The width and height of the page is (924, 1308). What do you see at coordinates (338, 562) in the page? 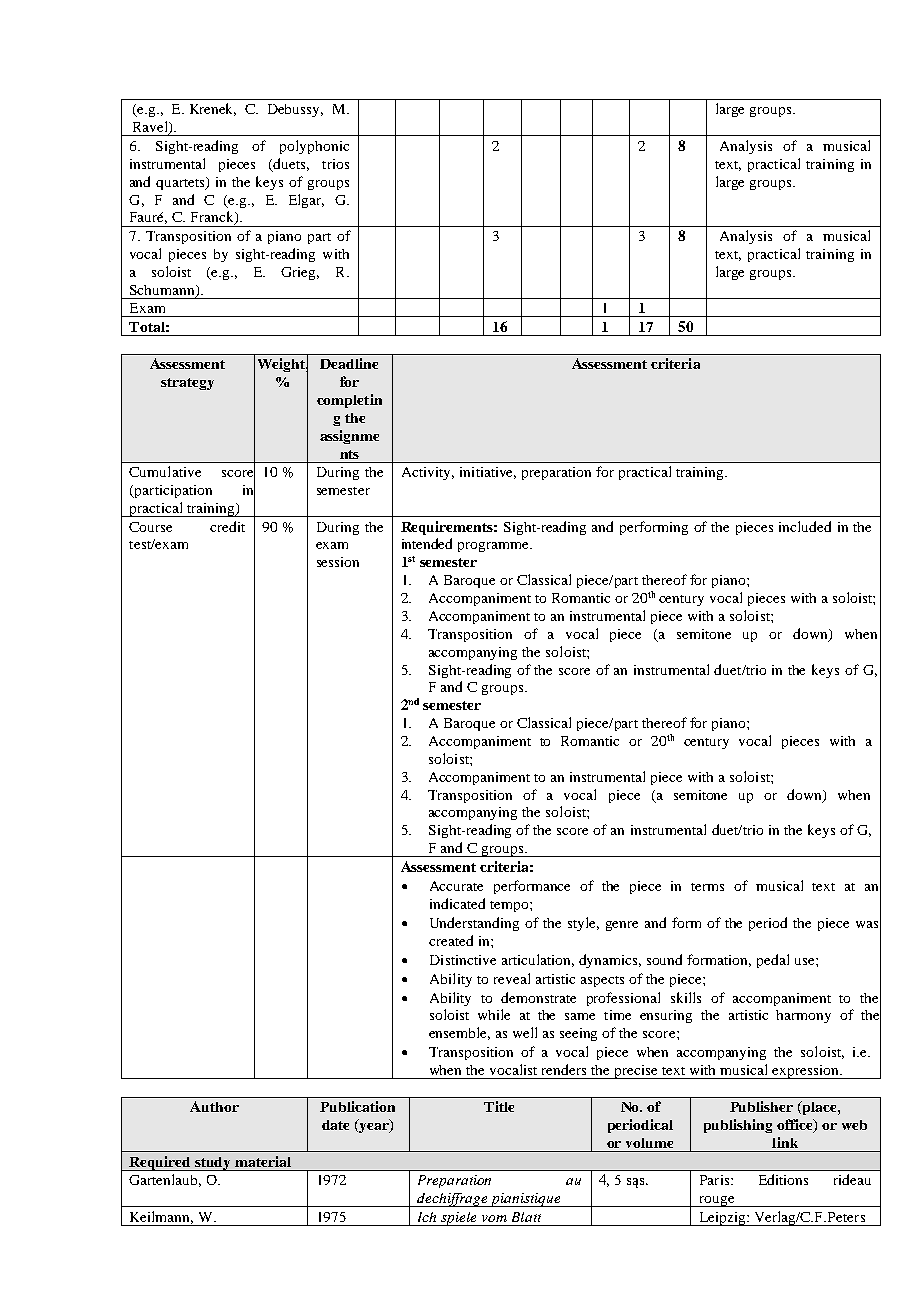
I see `session` at bounding box center [338, 562].
